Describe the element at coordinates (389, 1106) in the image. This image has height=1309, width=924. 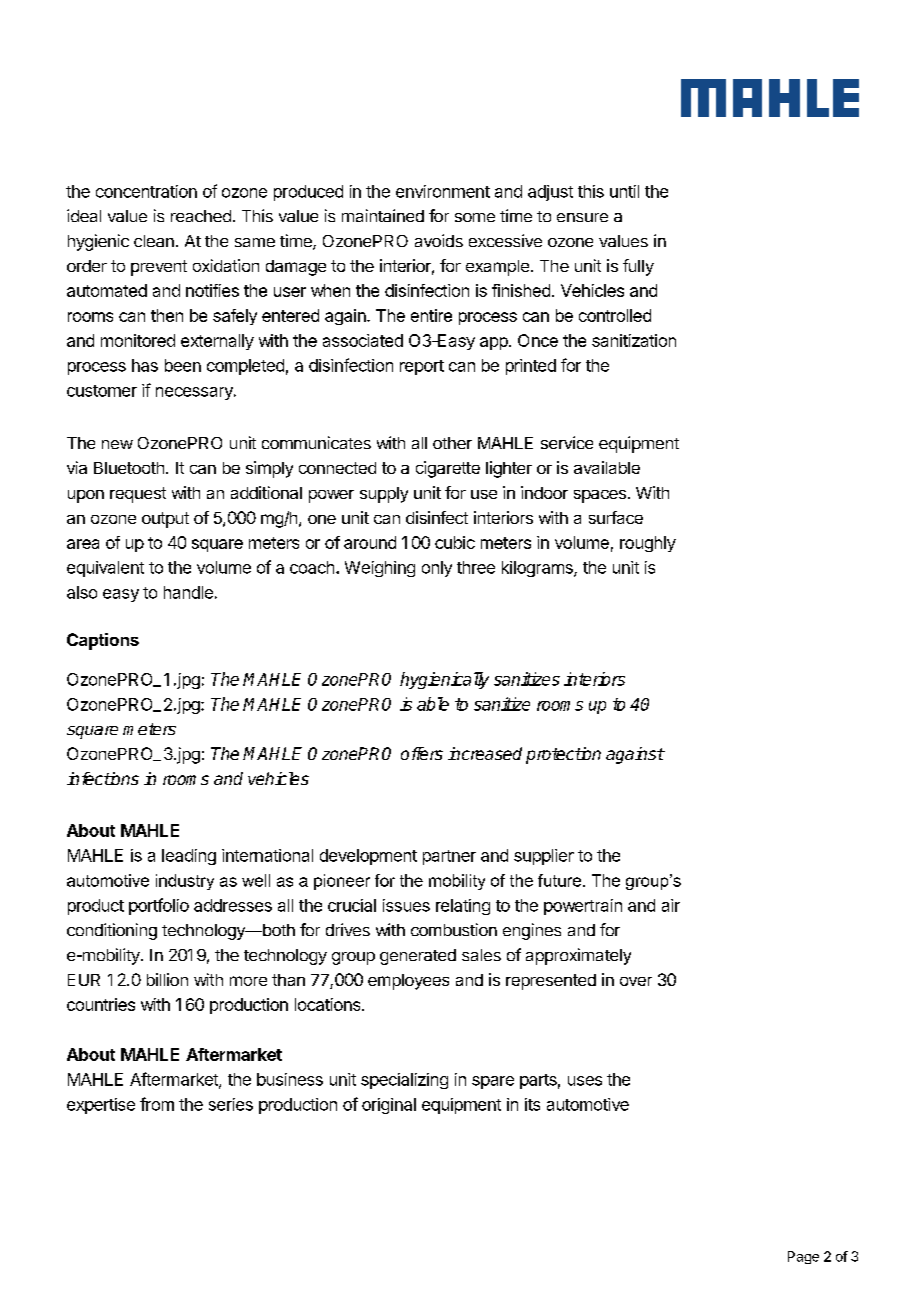
I see `original` at that location.
